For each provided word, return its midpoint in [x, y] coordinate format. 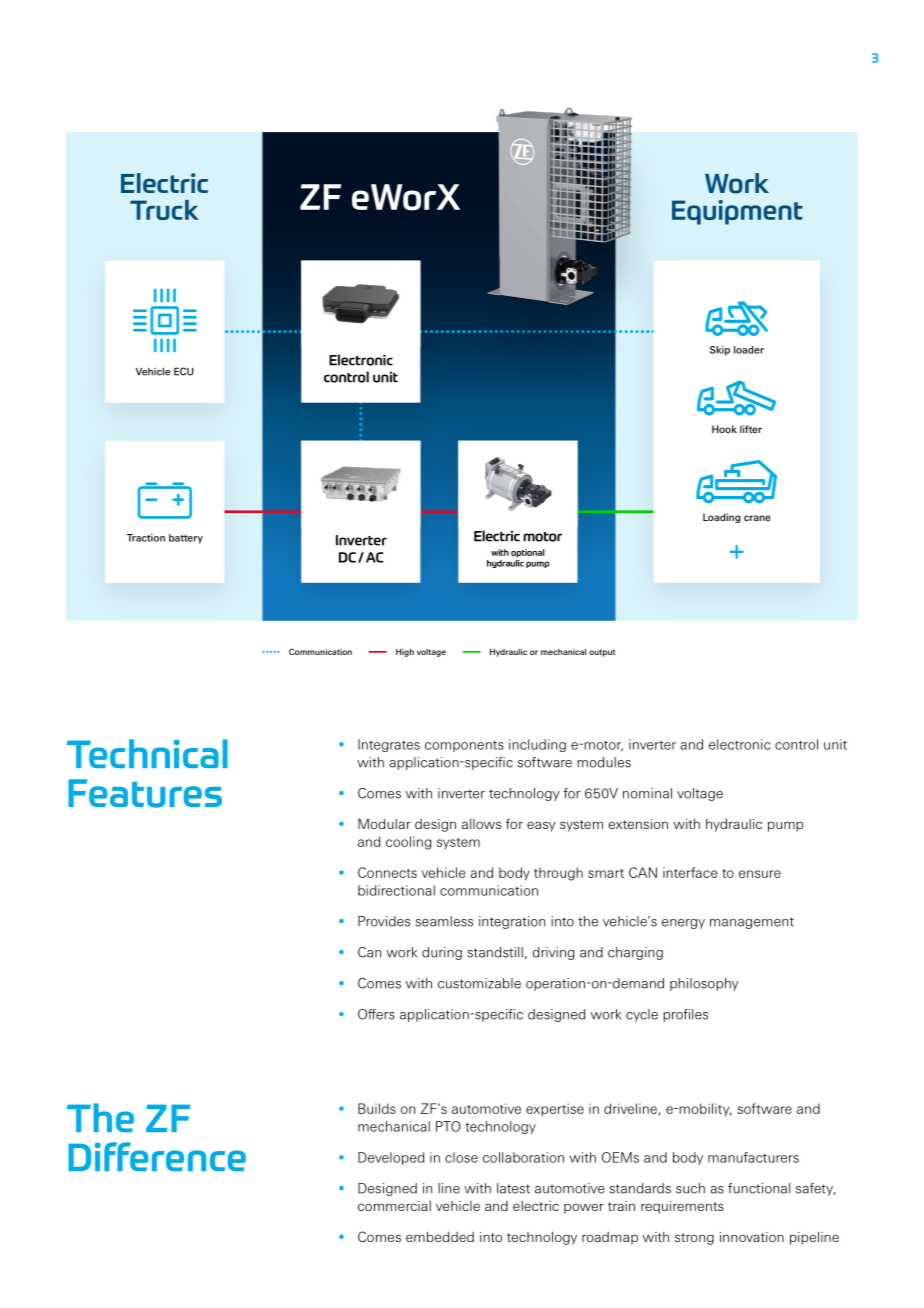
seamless [444, 921]
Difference [157, 1156]
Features [145, 793]
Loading [721, 518]
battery [186, 539]
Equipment [737, 212]
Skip [720, 351]
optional [527, 553]
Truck [164, 210]
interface [690, 872]
